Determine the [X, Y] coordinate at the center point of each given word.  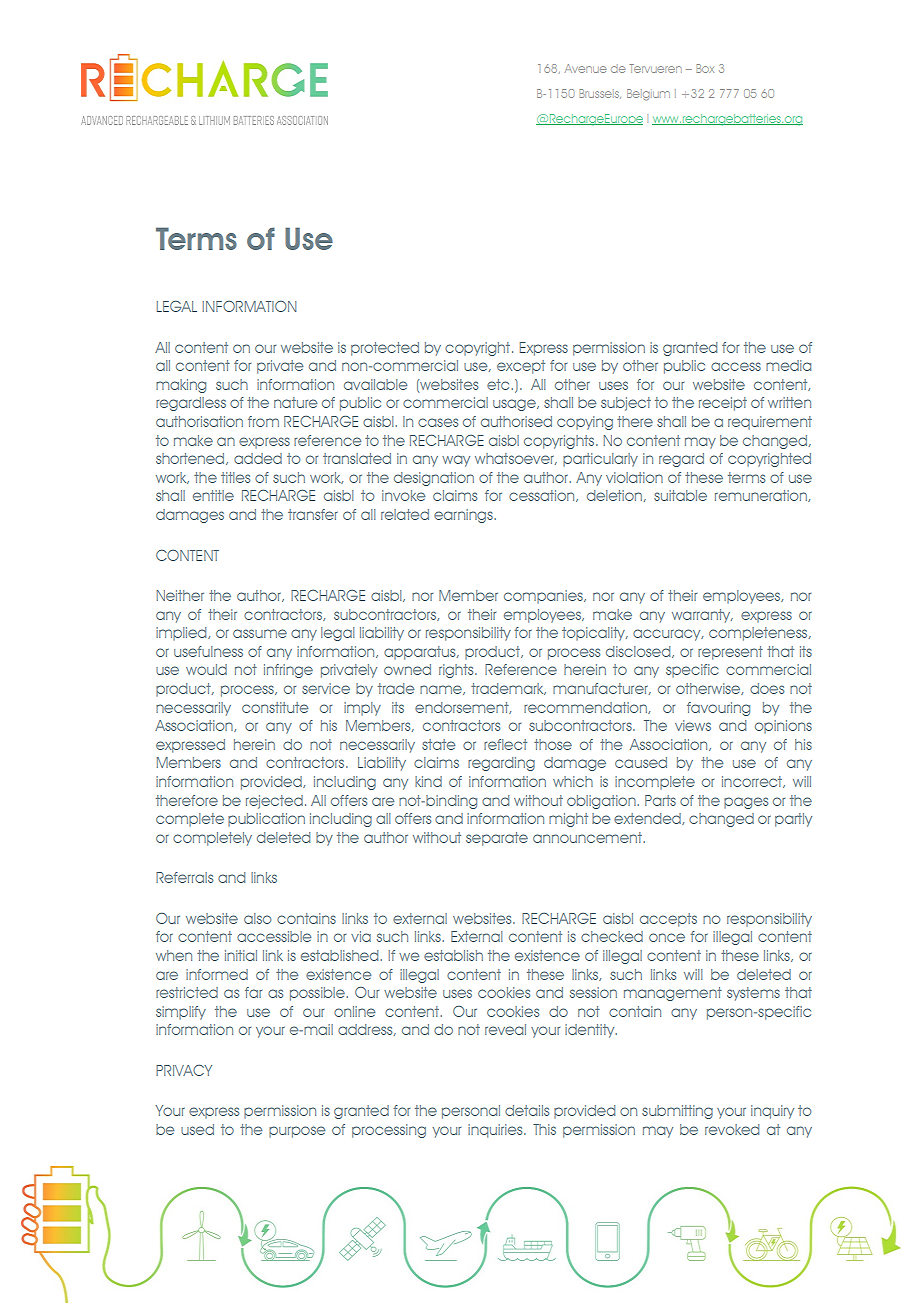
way [456, 461]
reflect [505, 744]
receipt [723, 404]
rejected [274, 802]
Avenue [586, 68]
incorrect [753, 782]
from [263, 421]
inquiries [496, 1131]
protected [385, 349]
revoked [732, 1129]
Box [705, 68]
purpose [297, 1132]
